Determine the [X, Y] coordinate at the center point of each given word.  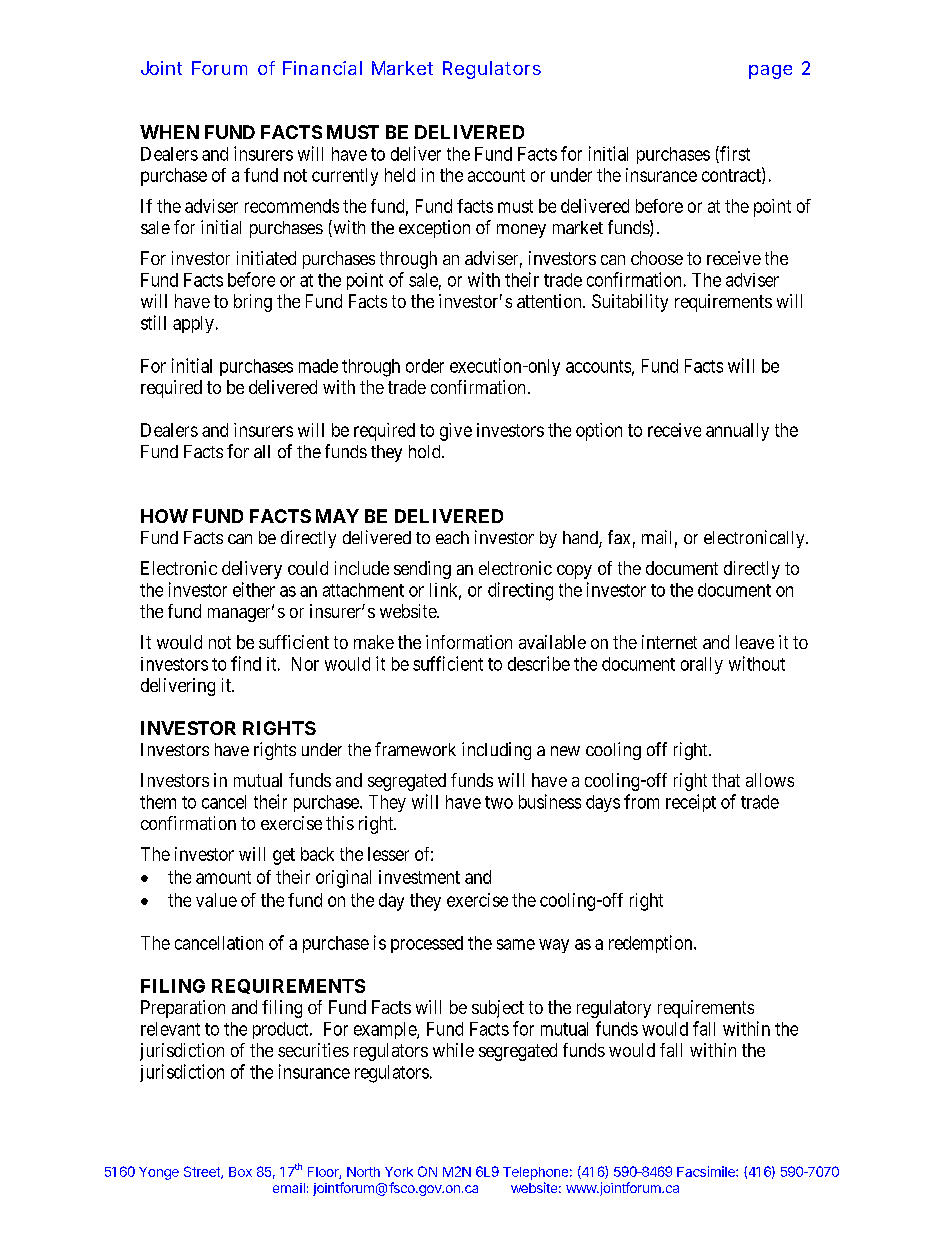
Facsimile [707, 1171]
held [400, 175]
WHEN [169, 132]
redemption [652, 944]
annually [737, 432]
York [399, 1172]
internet [669, 642]
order [425, 366]
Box [240, 1172]
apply [193, 324]
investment [419, 877]
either [254, 589]
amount [223, 877]
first [734, 154]
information [469, 642]
